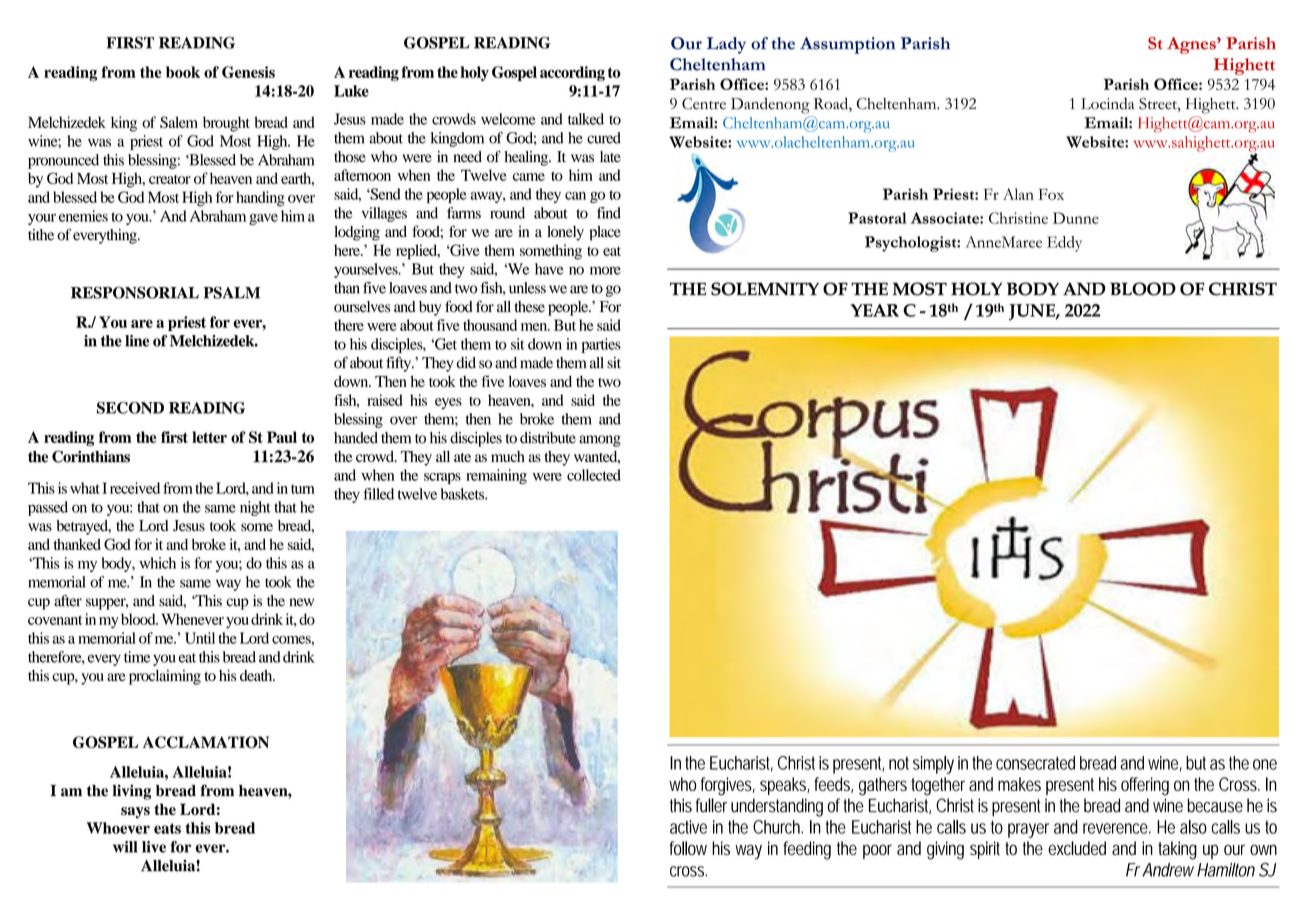  What do you see at coordinates (154, 847) in the screenshot?
I see `live` at bounding box center [154, 847].
